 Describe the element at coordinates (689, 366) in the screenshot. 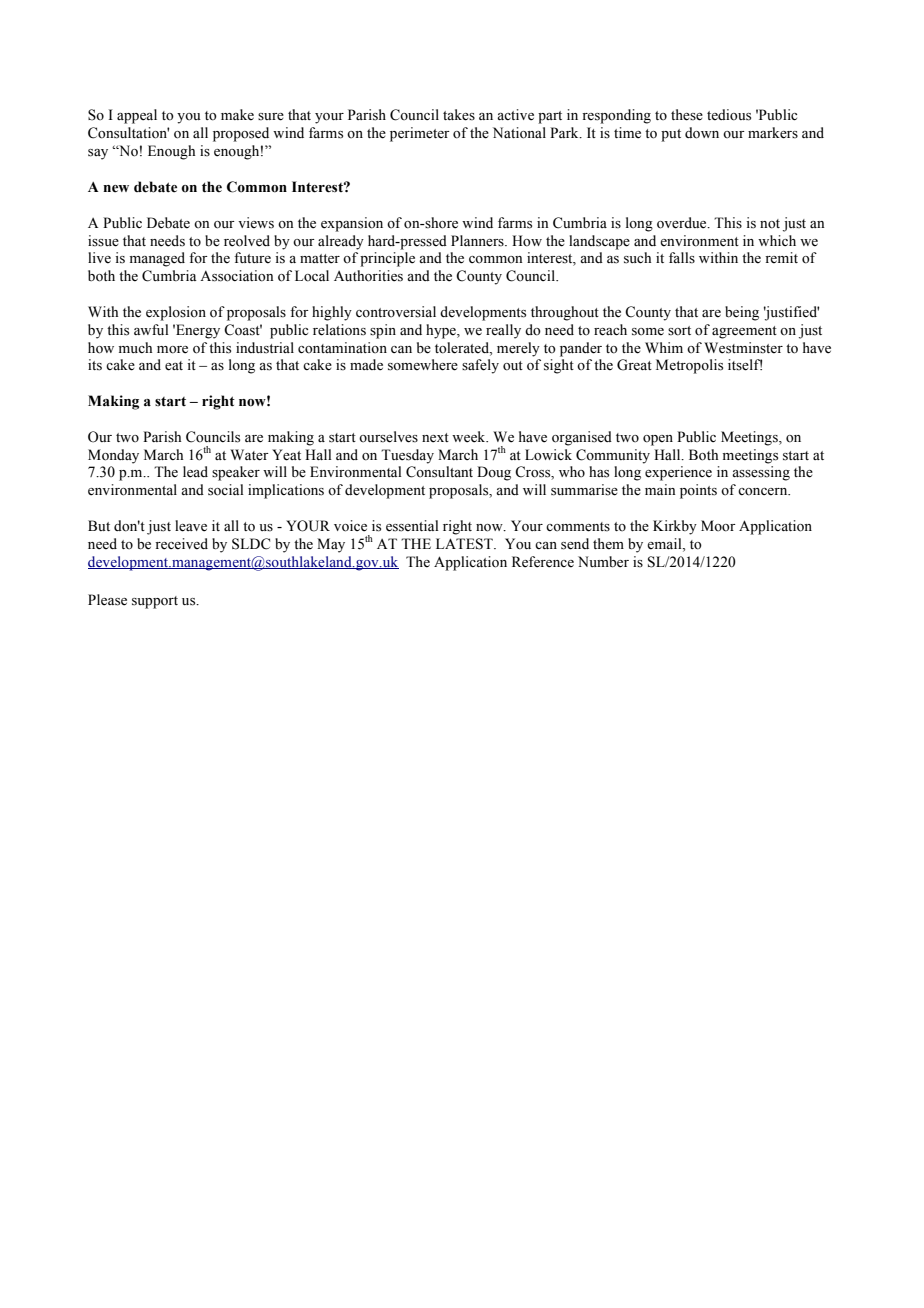

I see `Metropolis` at that location.
